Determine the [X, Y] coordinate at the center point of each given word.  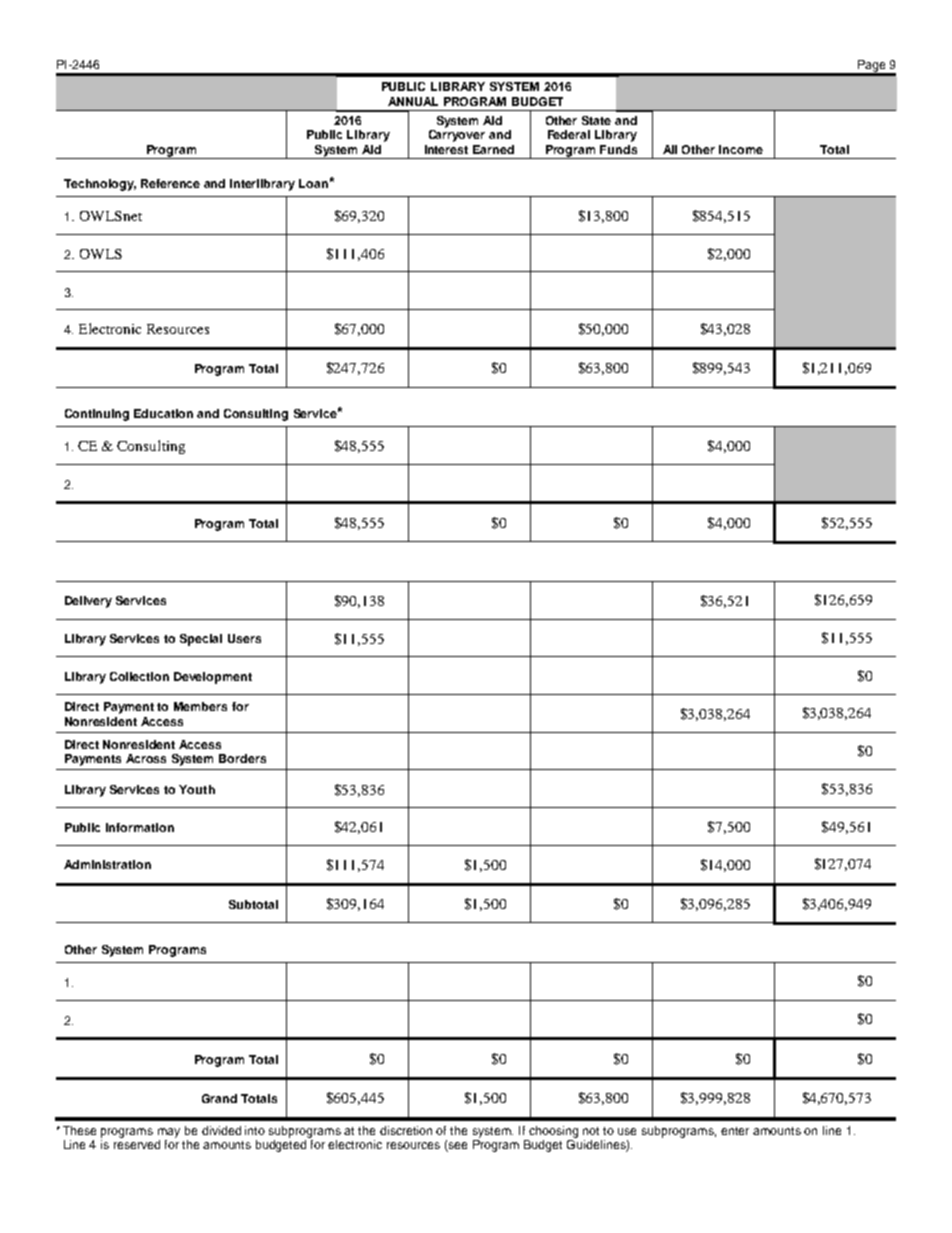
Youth [197, 789]
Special [201, 640]
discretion [406, 1130]
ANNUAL [413, 101]
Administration [107, 864]
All [670, 149]
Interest [446, 149]
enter [735, 1131]
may [169, 1133]
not [591, 1131]
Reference [170, 183]
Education [163, 413]
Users [244, 638]
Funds [618, 149]
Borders [242, 758]
